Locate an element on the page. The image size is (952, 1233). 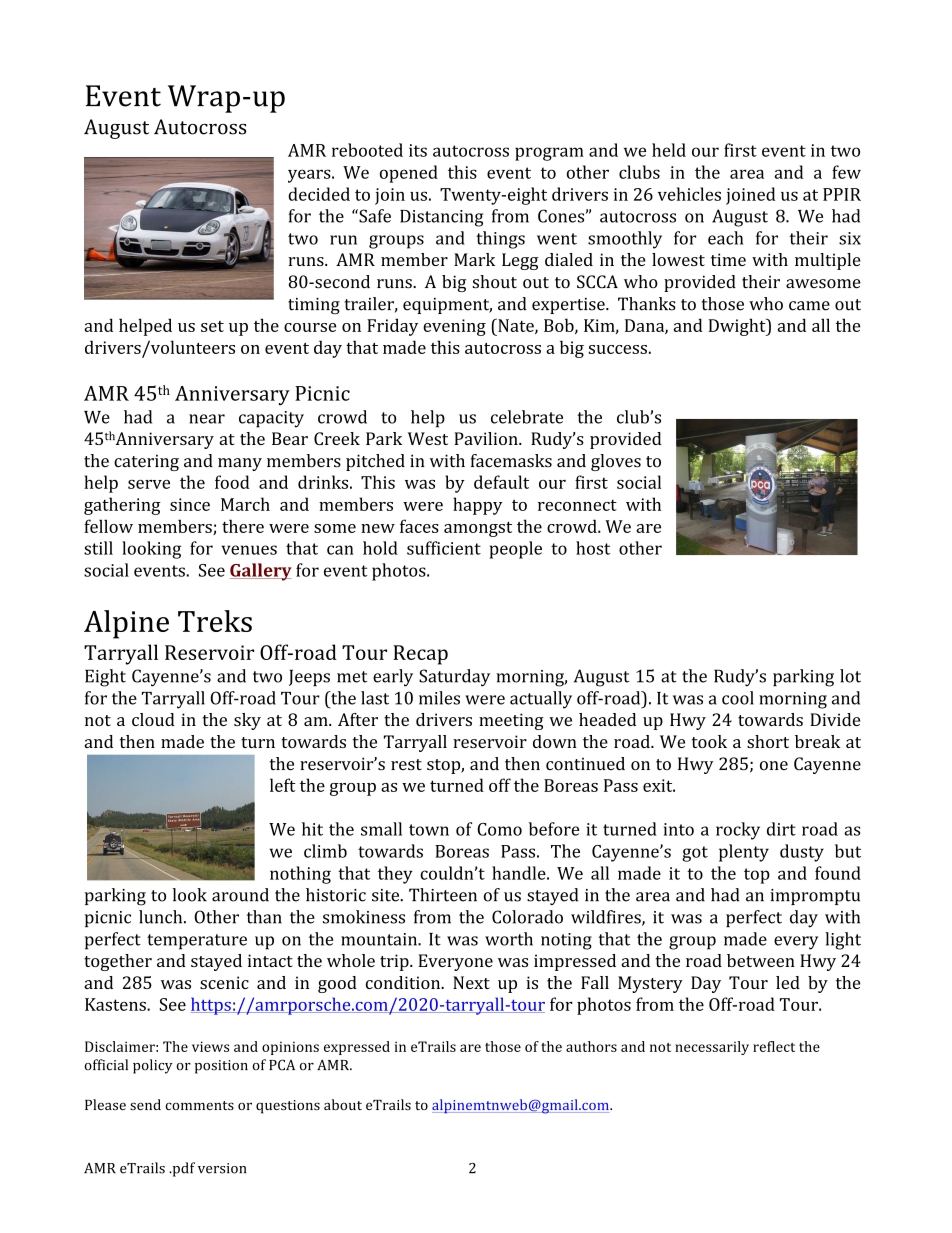
Saturday is located at coordinates (454, 678).
